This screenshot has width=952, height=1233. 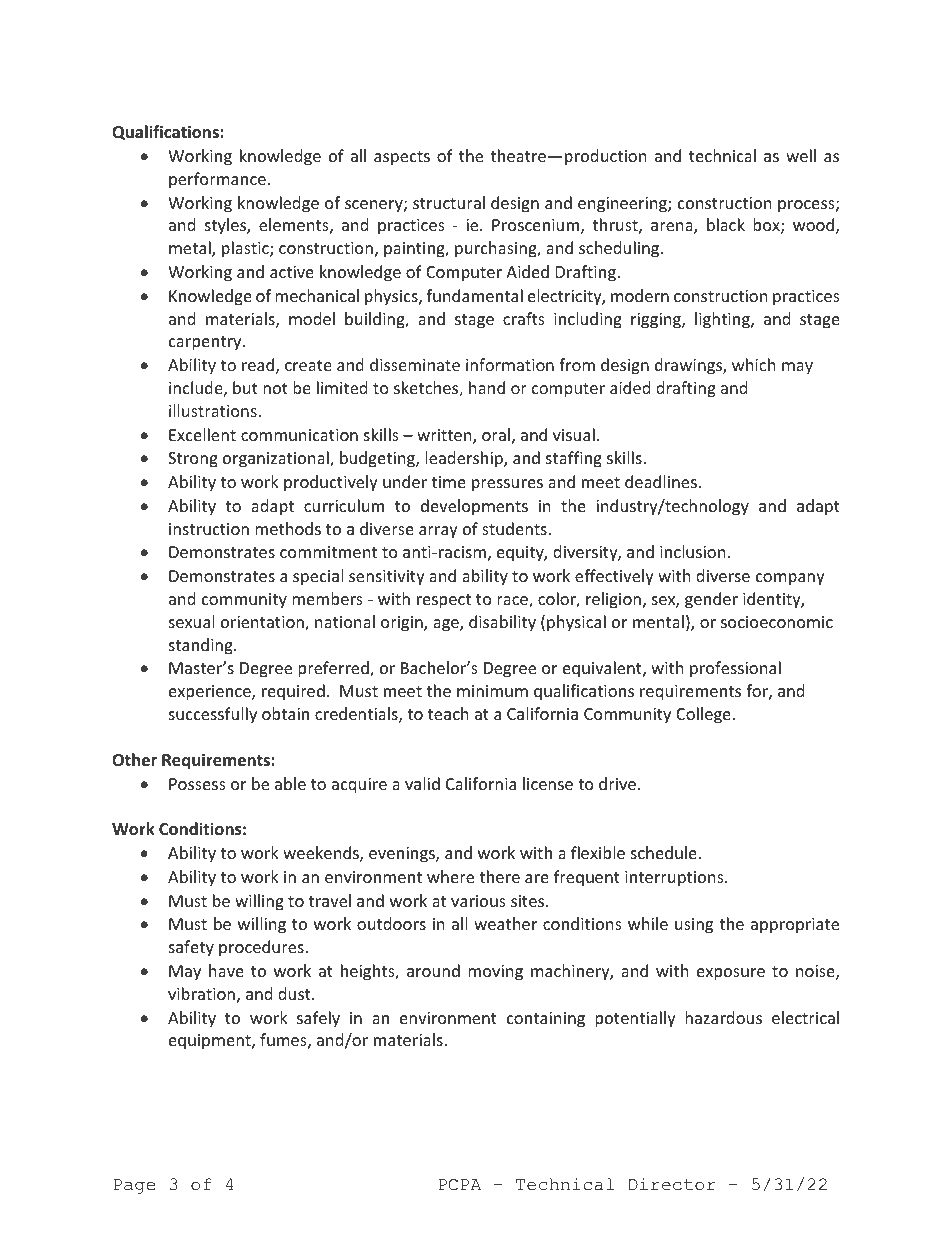 What do you see at coordinates (672, 1184) in the screenshot?
I see `Director` at bounding box center [672, 1184].
